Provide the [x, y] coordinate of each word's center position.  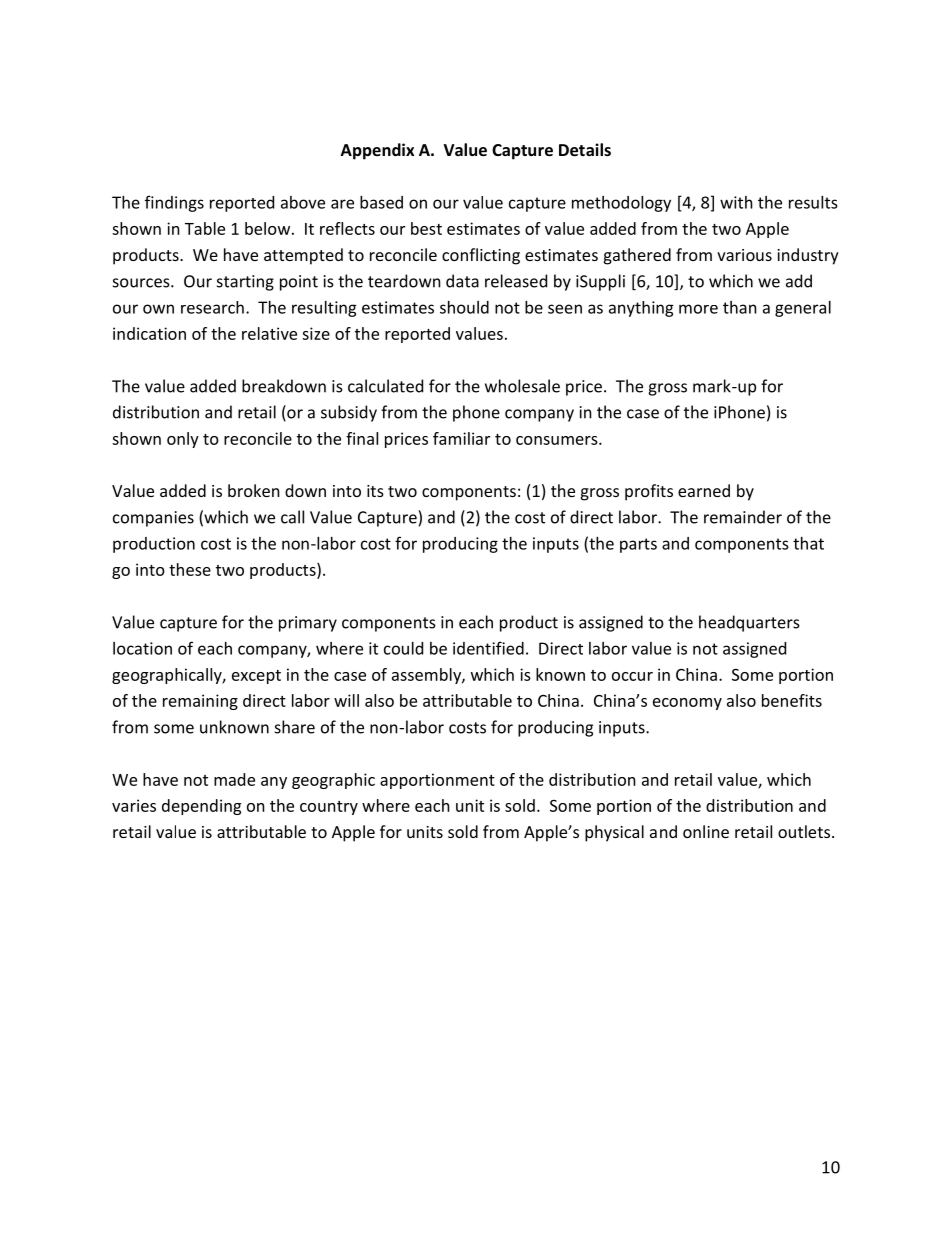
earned [704, 490]
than [740, 307]
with [736, 202]
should [464, 307]
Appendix [377, 151]
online [706, 831]
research [212, 307]
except [256, 677]
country [329, 808]
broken [254, 490]
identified [488, 648]
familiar [461, 438]
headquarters [749, 623]
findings [174, 203]
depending [201, 807]
